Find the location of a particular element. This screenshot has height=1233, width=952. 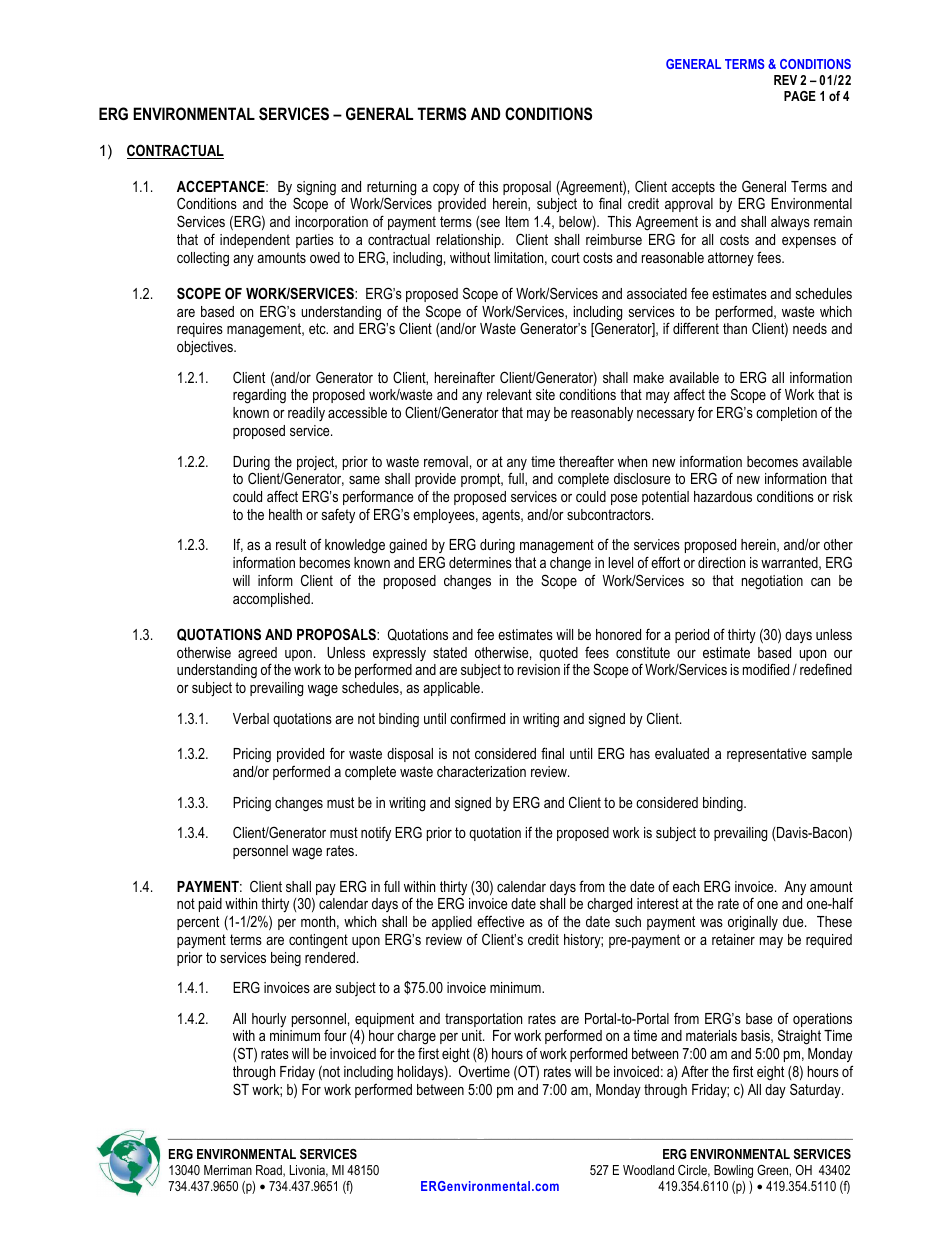

PAGE is located at coordinates (800, 96).
